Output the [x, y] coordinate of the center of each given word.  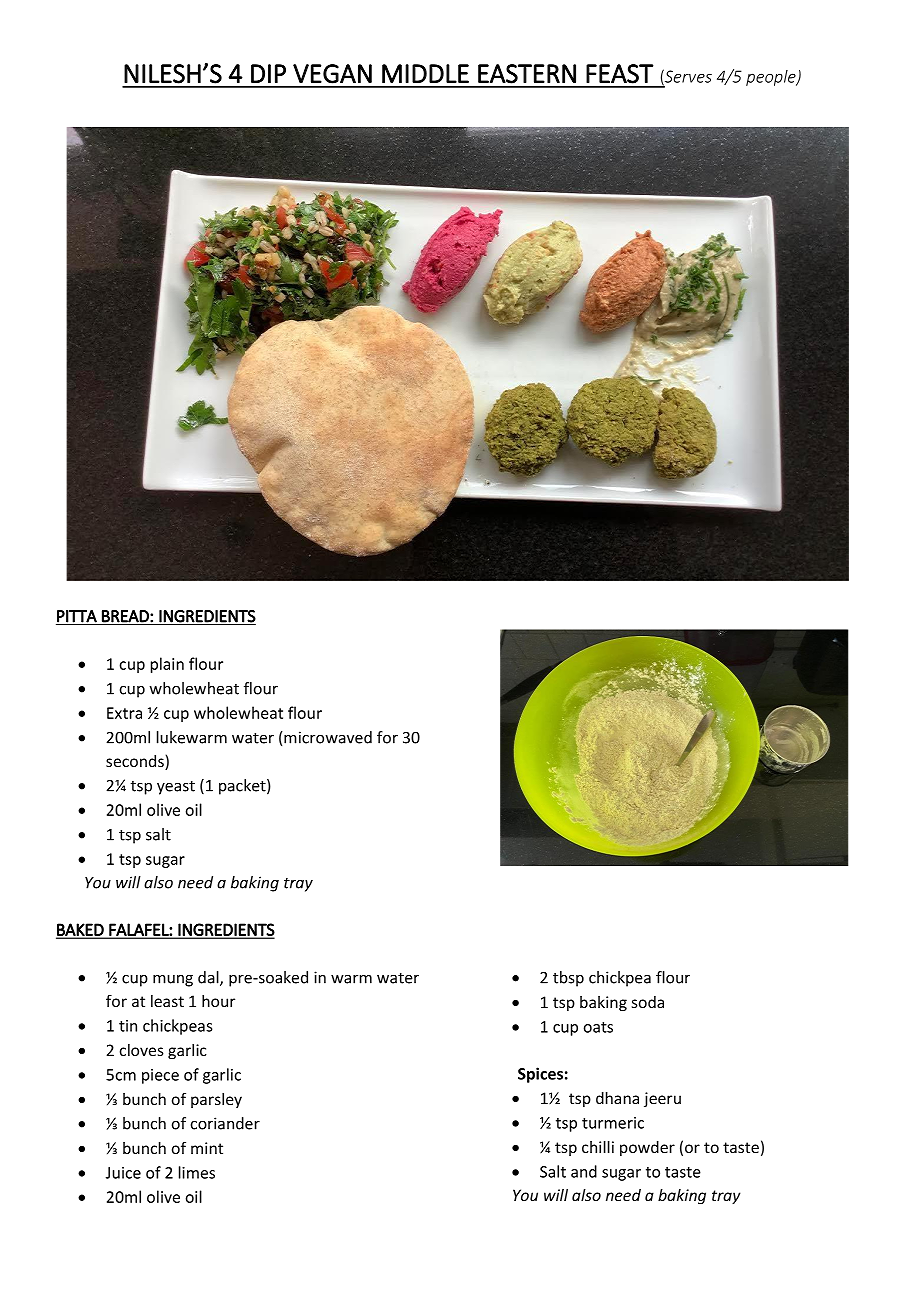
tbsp [568, 979]
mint [207, 1148]
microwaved [327, 737]
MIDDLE [425, 73]
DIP [268, 73]
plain [167, 665]
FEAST [620, 74]
